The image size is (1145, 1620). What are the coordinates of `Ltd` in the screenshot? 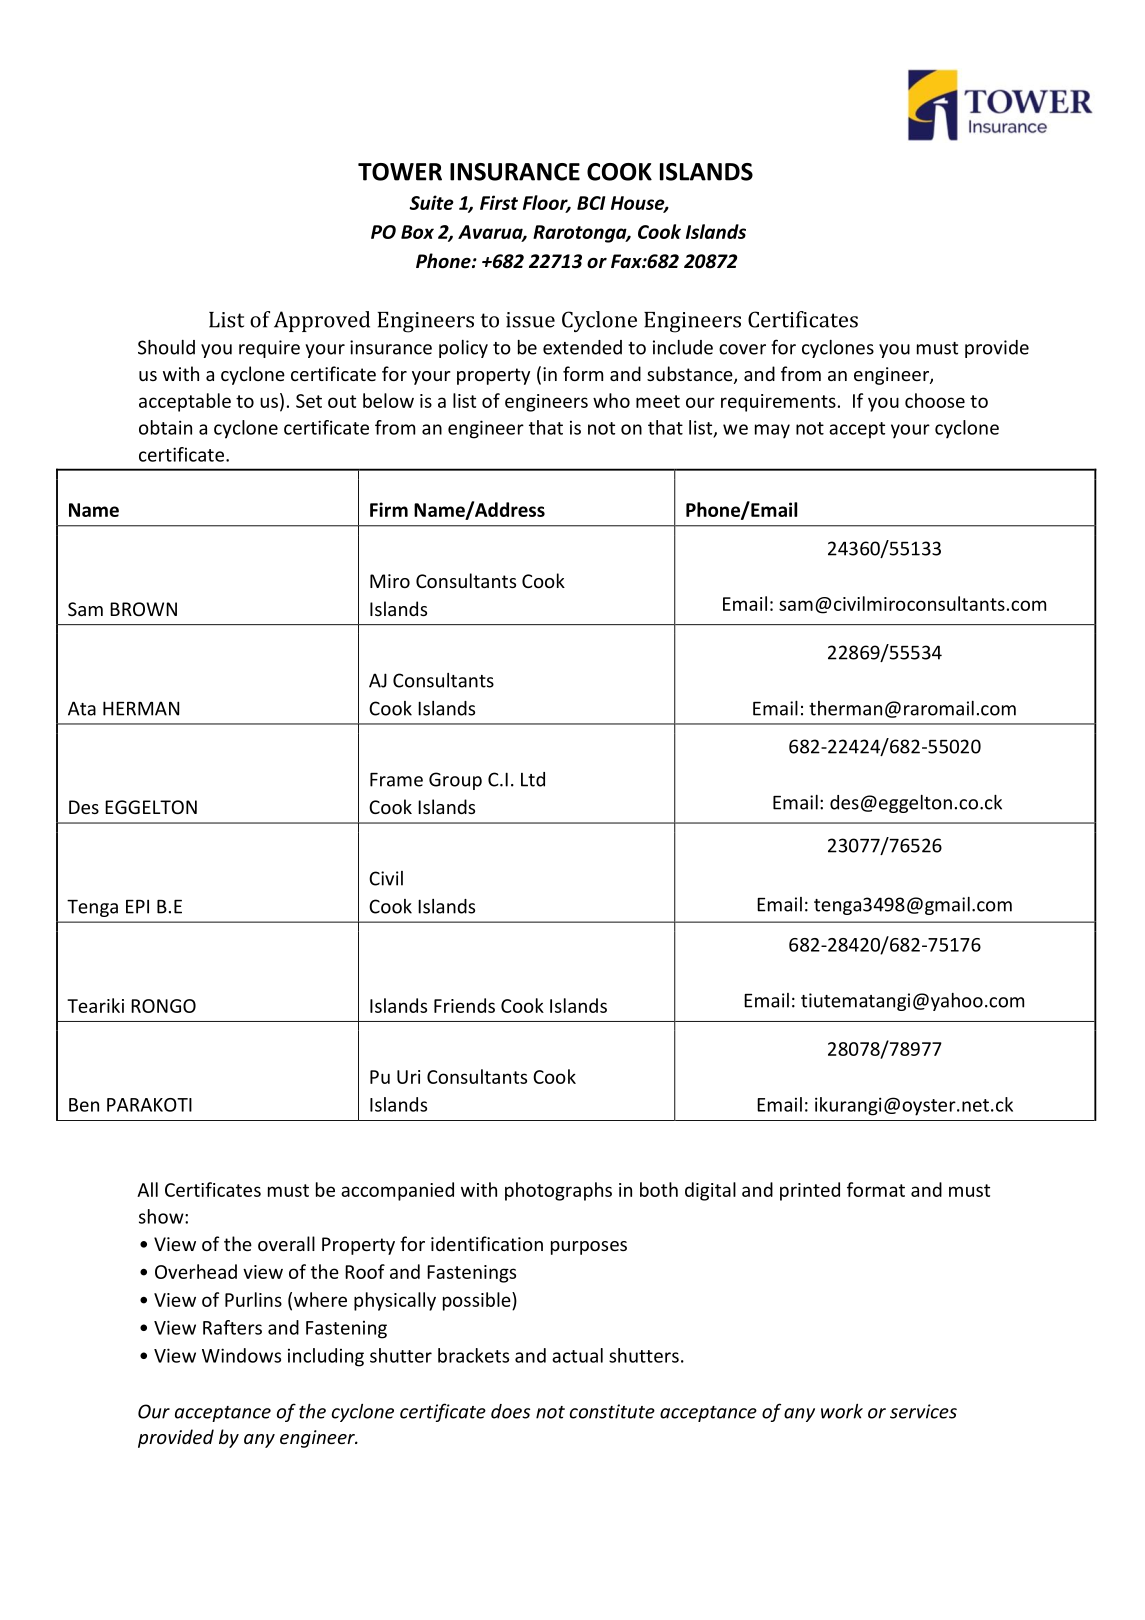 It's located at (533, 779).
